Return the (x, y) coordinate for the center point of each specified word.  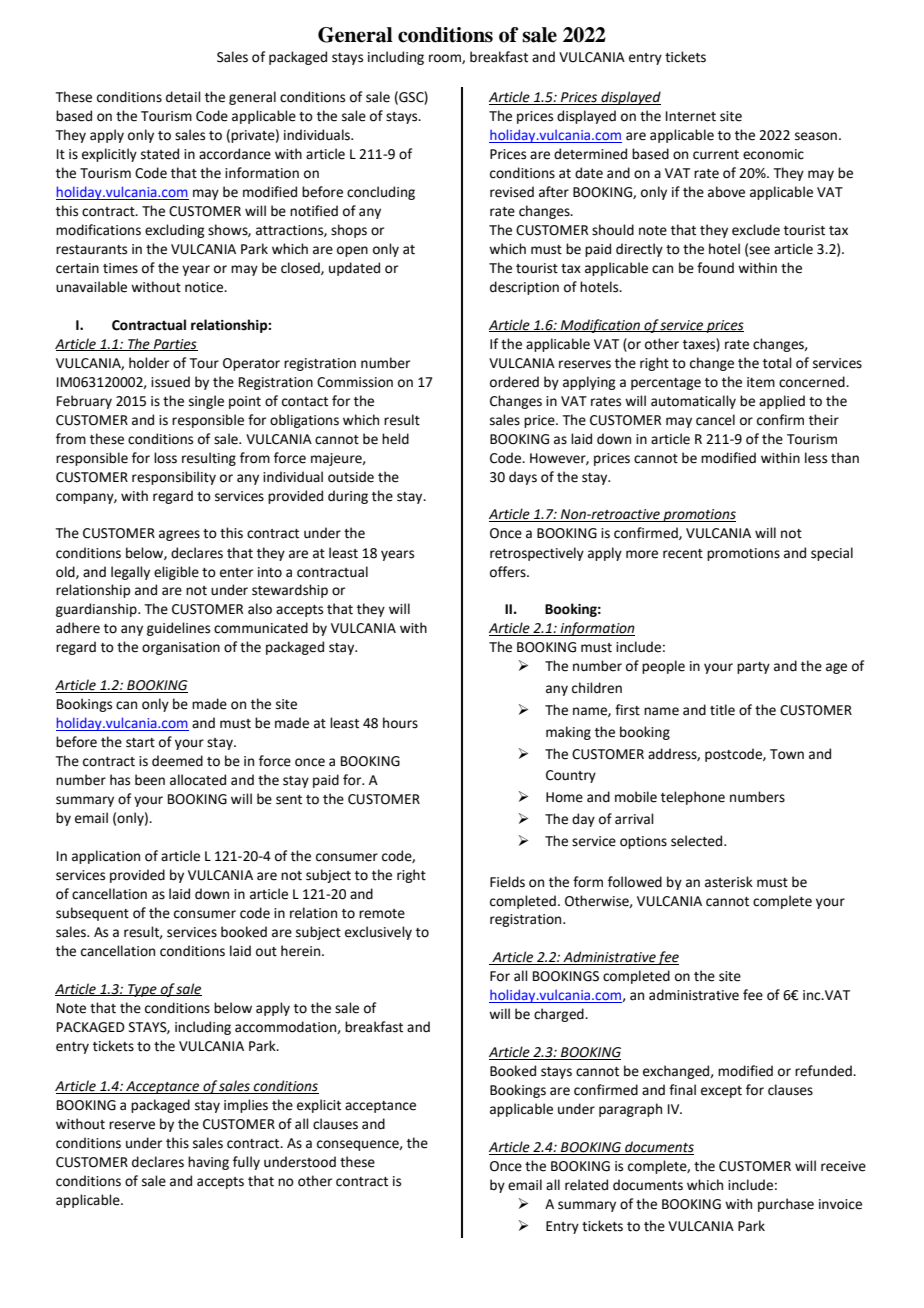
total (777, 363)
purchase (786, 1205)
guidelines (178, 629)
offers (509, 572)
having (208, 1163)
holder (149, 363)
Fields (507, 882)
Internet (691, 116)
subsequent (92, 914)
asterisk (729, 882)
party (753, 668)
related (586, 1185)
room (446, 59)
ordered (514, 382)
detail (183, 97)
